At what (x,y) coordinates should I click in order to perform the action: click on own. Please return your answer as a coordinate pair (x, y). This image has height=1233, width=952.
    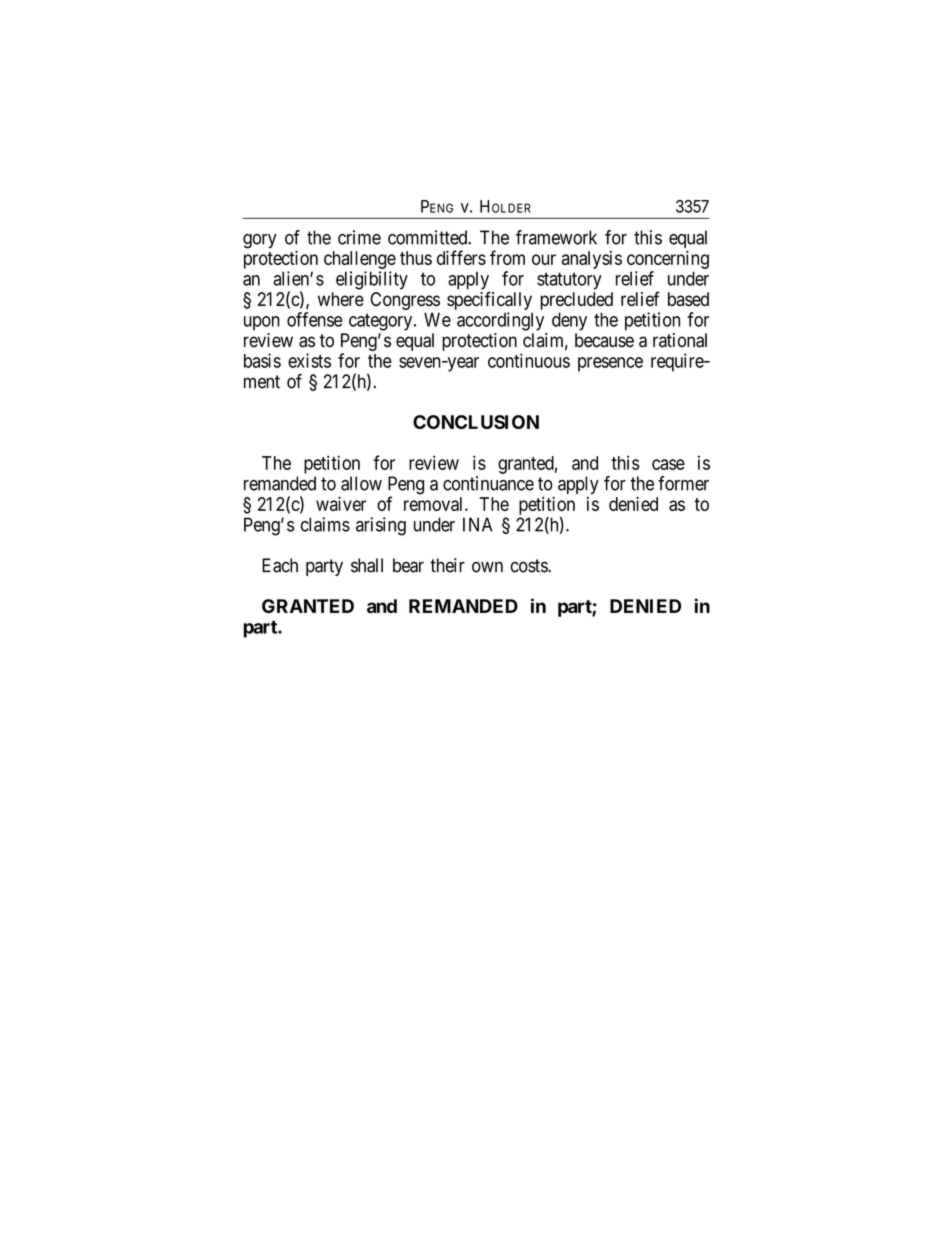
    Looking at the image, I should click on (487, 567).
